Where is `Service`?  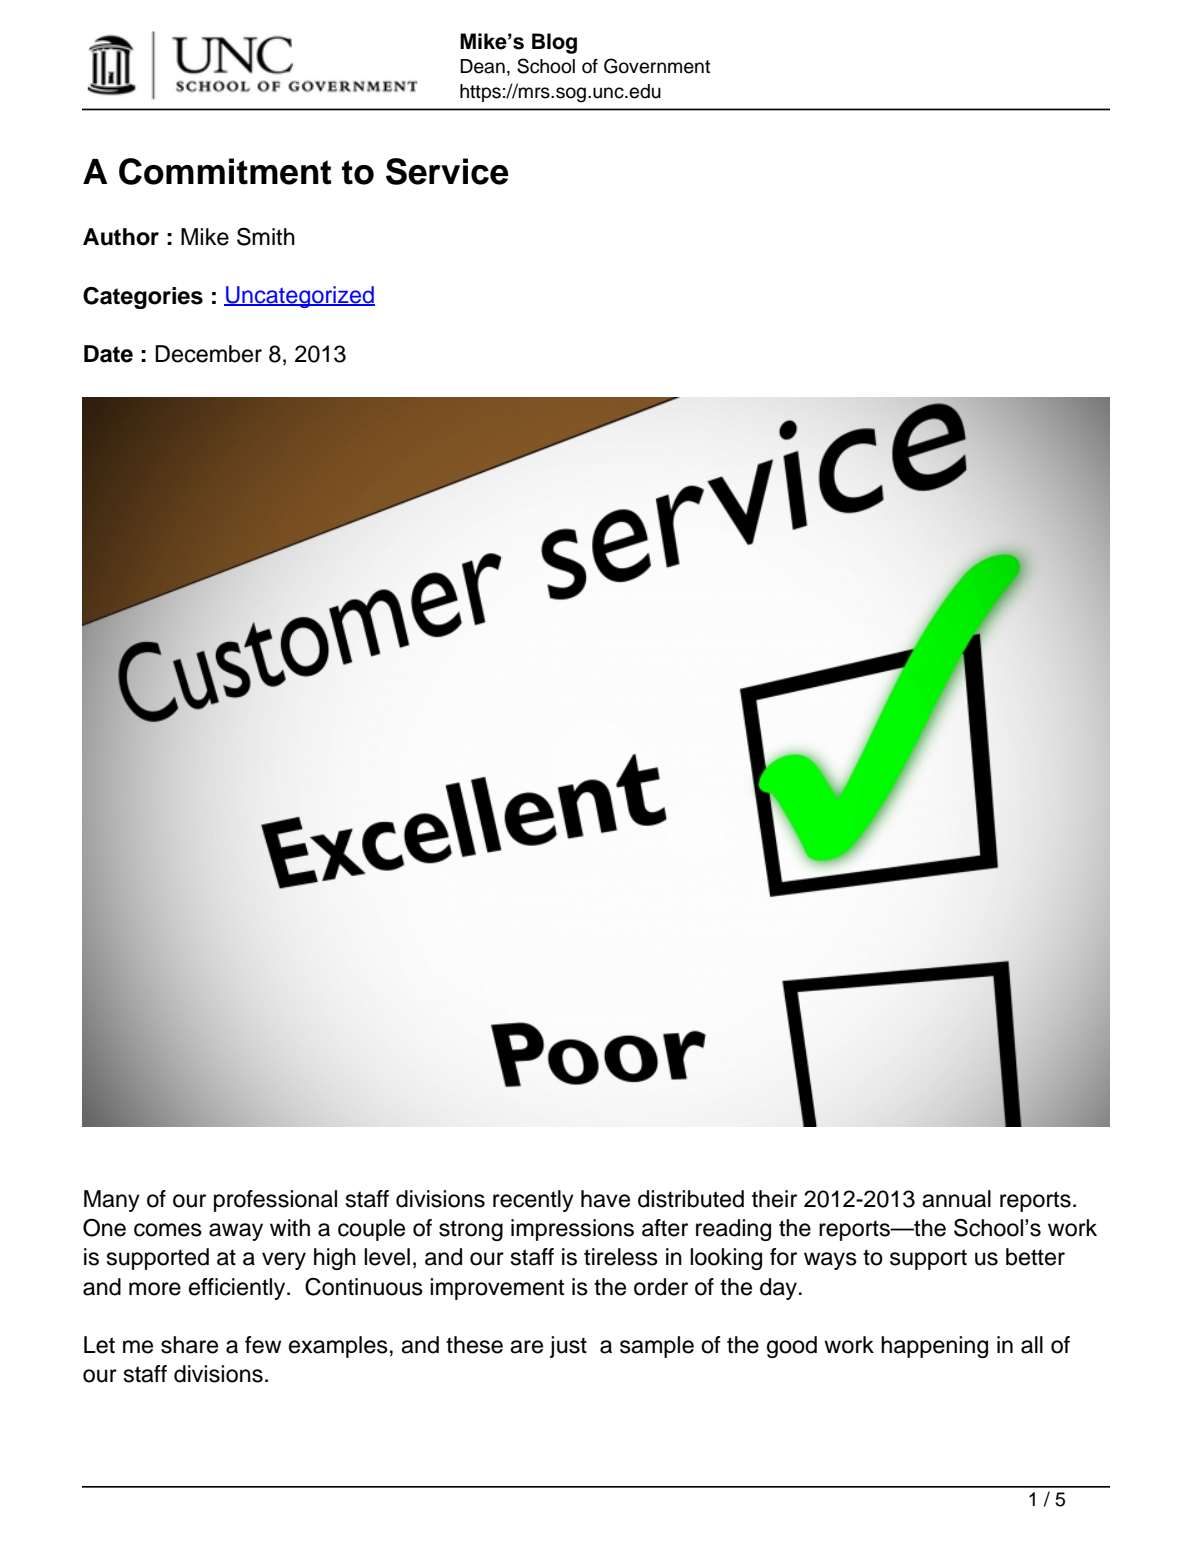
Service is located at coordinates (447, 171).
